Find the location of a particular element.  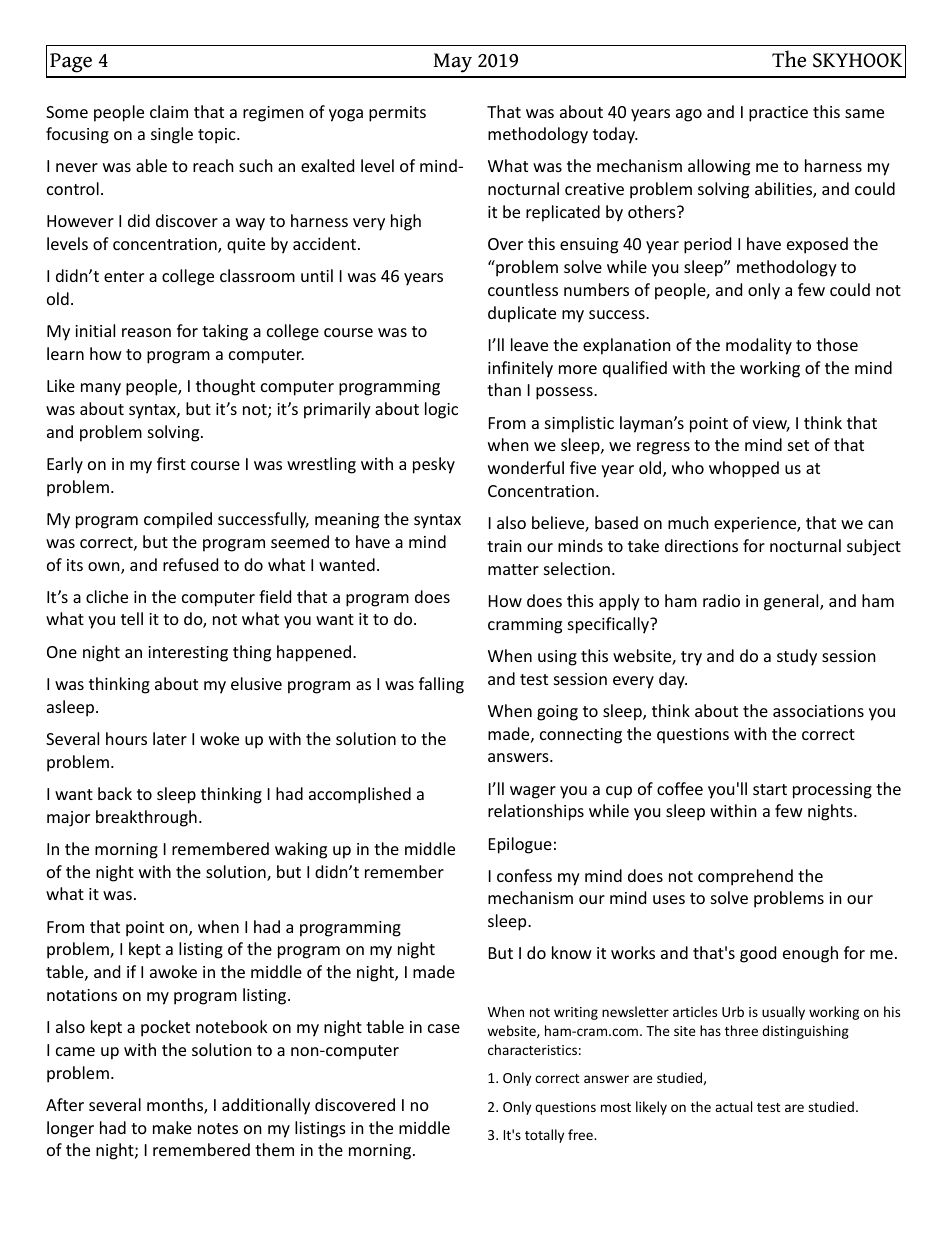

matter is located at coordinates (513, 569).
